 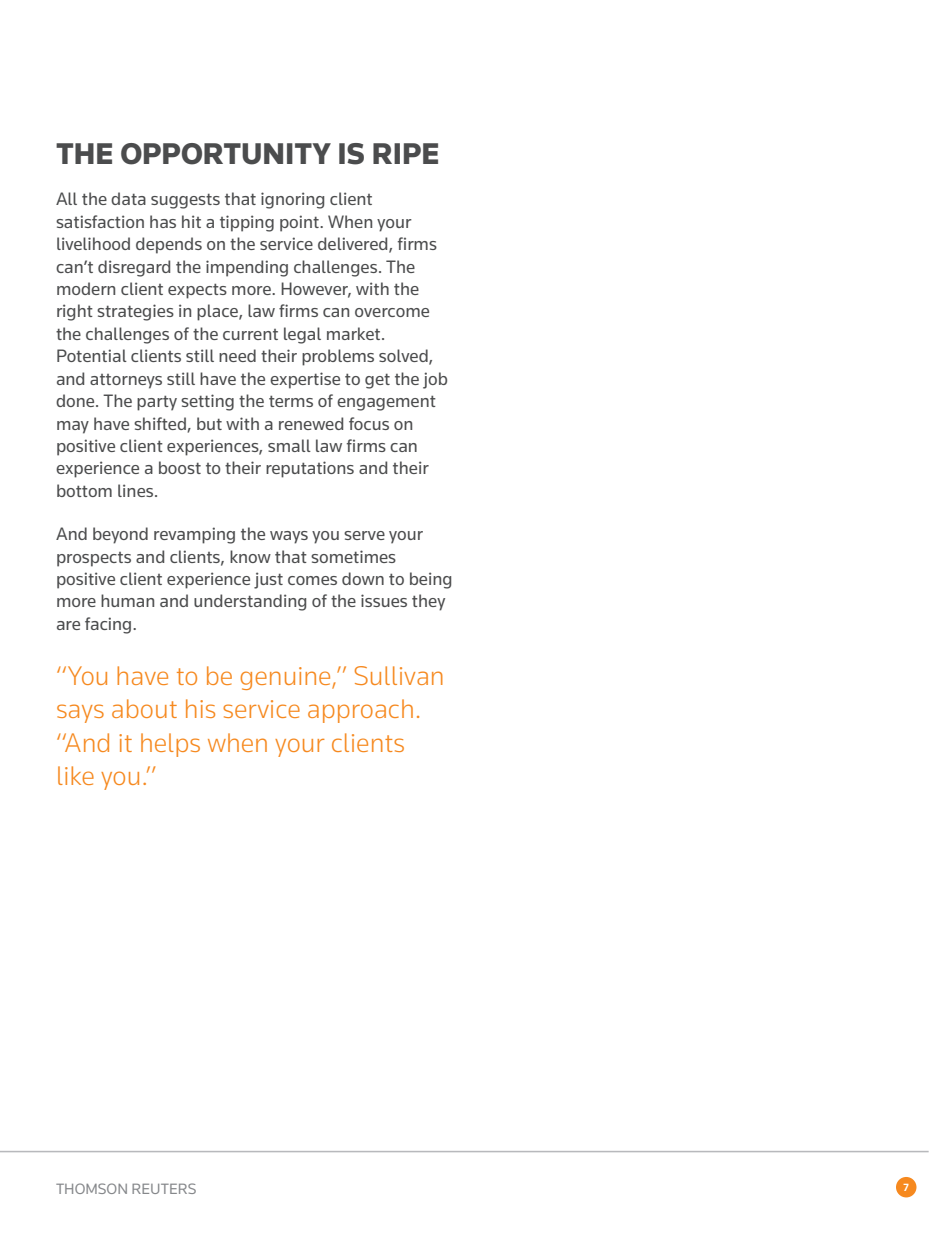 I want to click on RIPE, so click(x=405, y=153).
